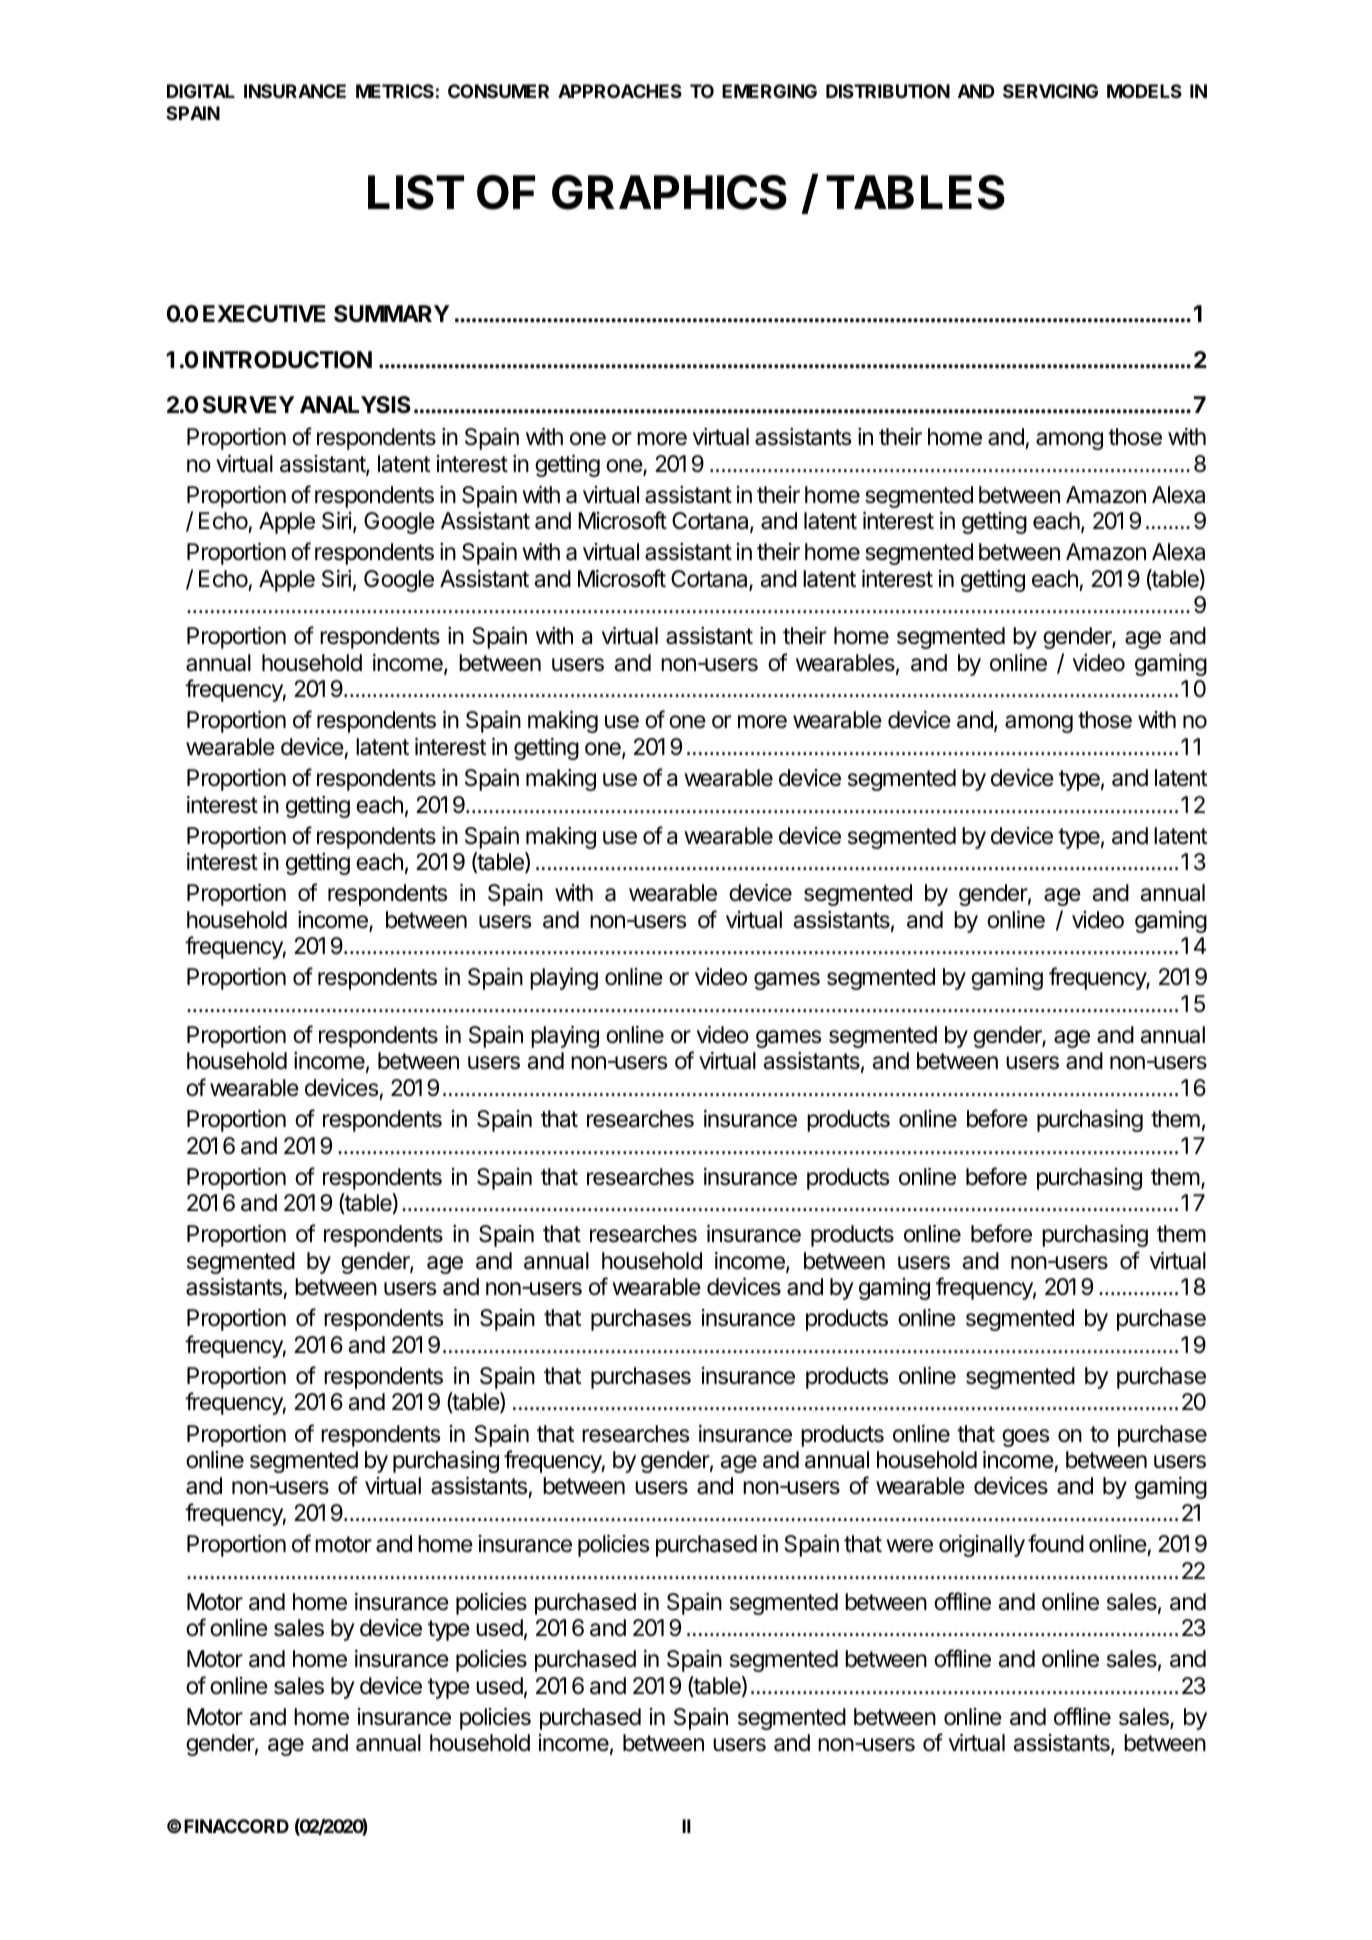 This screenshot has width=1372, height=1940. Describe the element at coordinates (264, 314) in the screenshot. I see `EXECUTIVE` at that location.
